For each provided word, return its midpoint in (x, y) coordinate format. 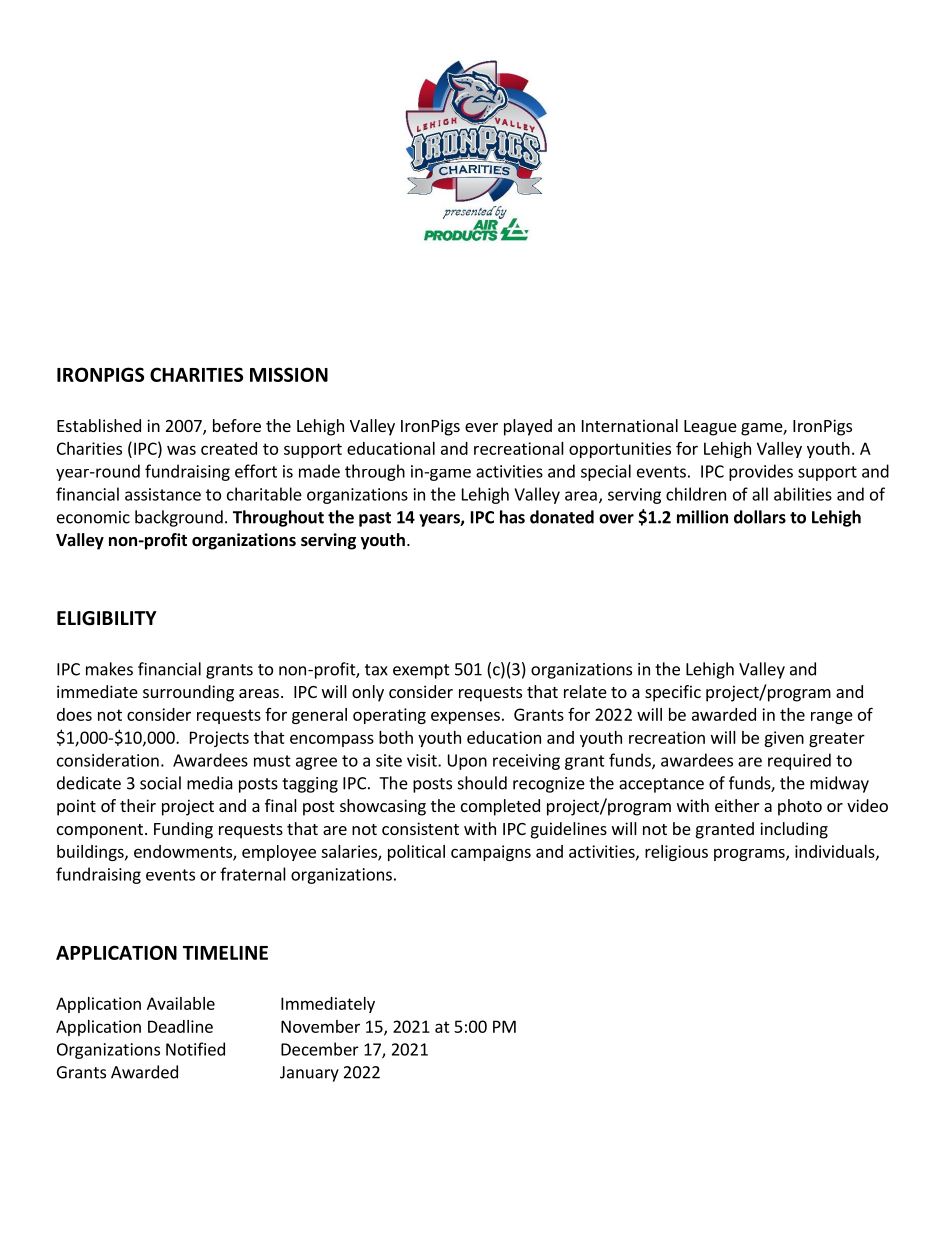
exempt (421, 671)
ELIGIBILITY (107, 618)
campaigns (491, 853)
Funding (183, 830)
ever (481, 427)
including (794, 830)
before (237, 425)
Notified (195, 1049)
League (710, 428)
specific (673, 693)
